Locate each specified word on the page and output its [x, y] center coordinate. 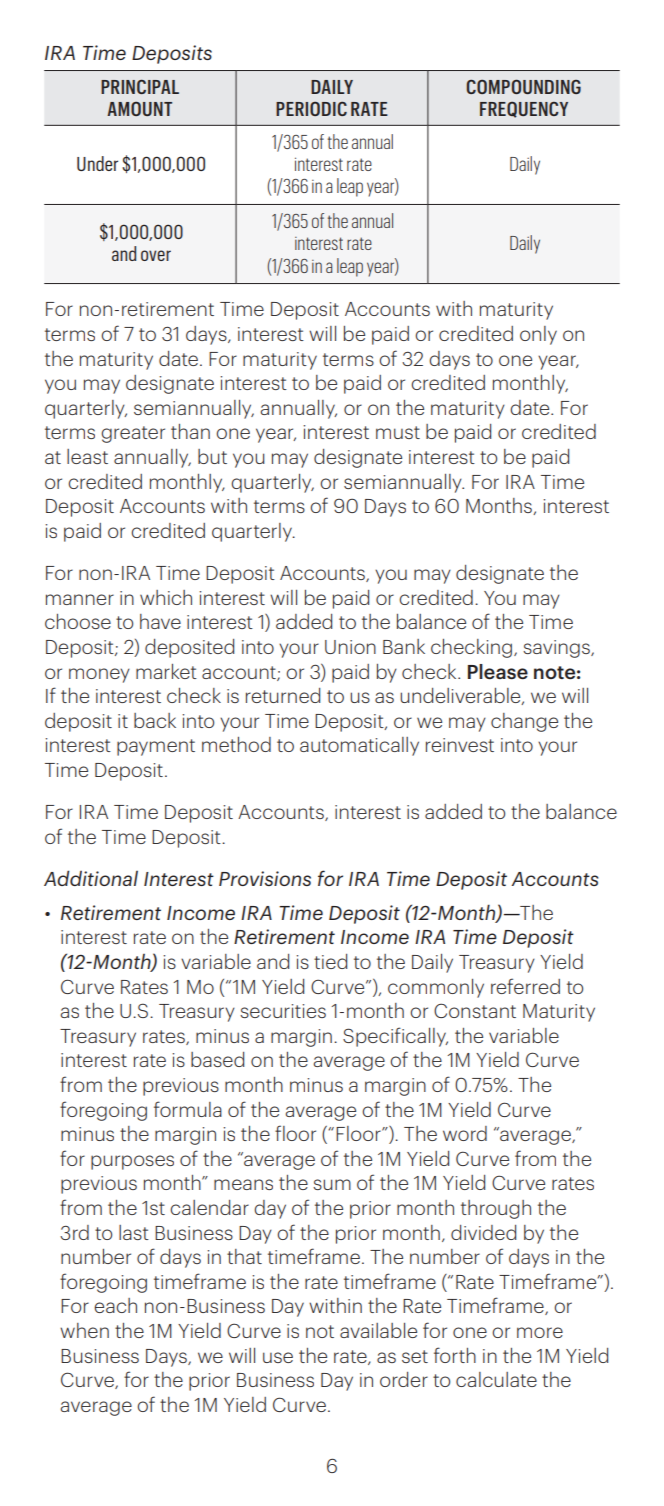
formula [188, 1109]
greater [133, 434]
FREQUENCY [524, 110]
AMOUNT [139, 109]
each [115, 1305]
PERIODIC [311, 109]
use [278, 1357]
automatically [359, 746]
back [155, 720]
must [398, 432]
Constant [475, 1010]
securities [283, 1011]
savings [557, 649]
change [524, 722]
